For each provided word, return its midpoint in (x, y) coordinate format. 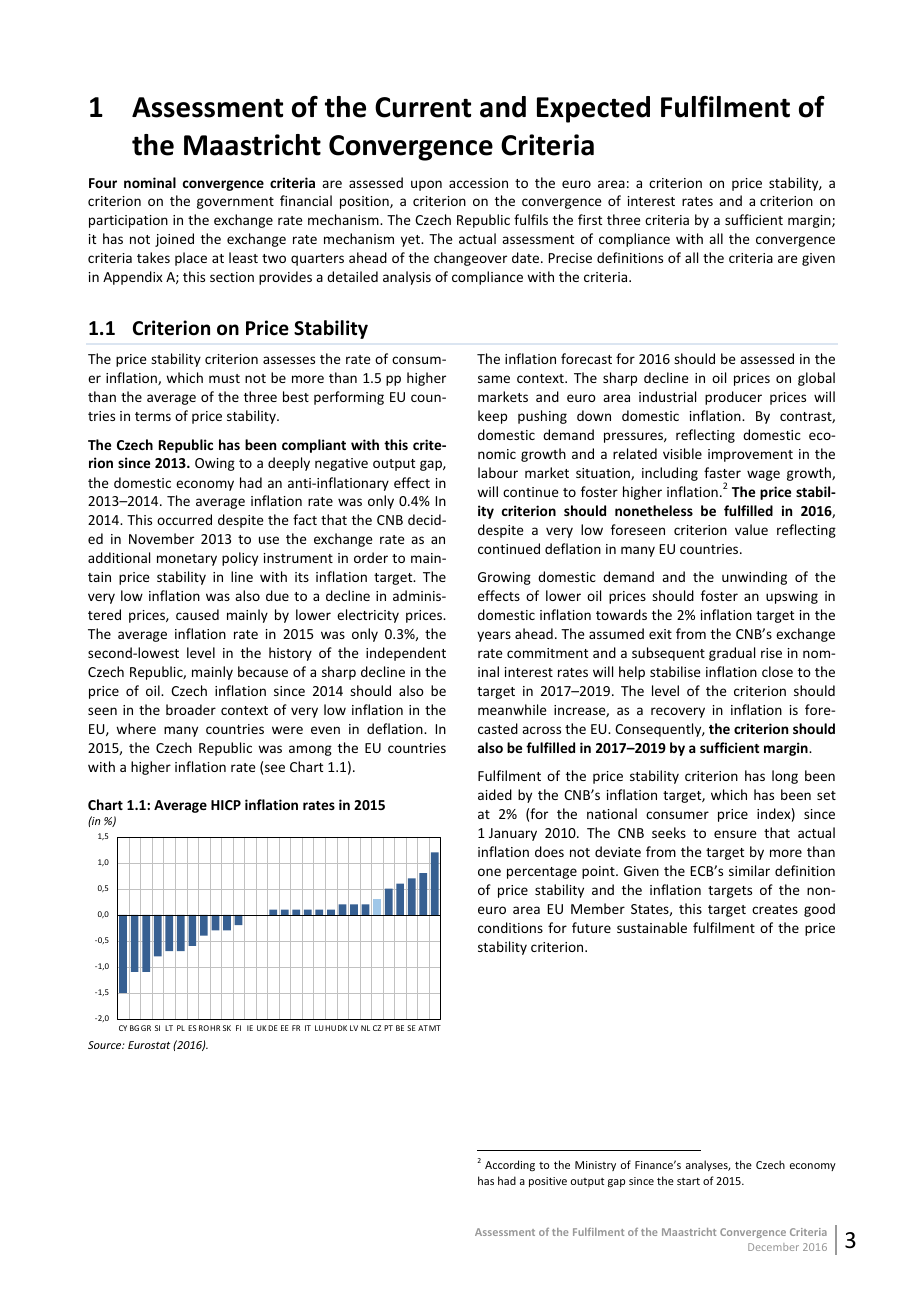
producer (733, 398)
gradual (732, 654)
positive (548, 1182)
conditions (510, 927)
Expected (593, 109)
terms (153, 416)
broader (191, 709)
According (510, 1165)
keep (492, 417)
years (494, 636)
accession (478, 183)
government (235, 203)
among (310, 750)
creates (775, 909)
